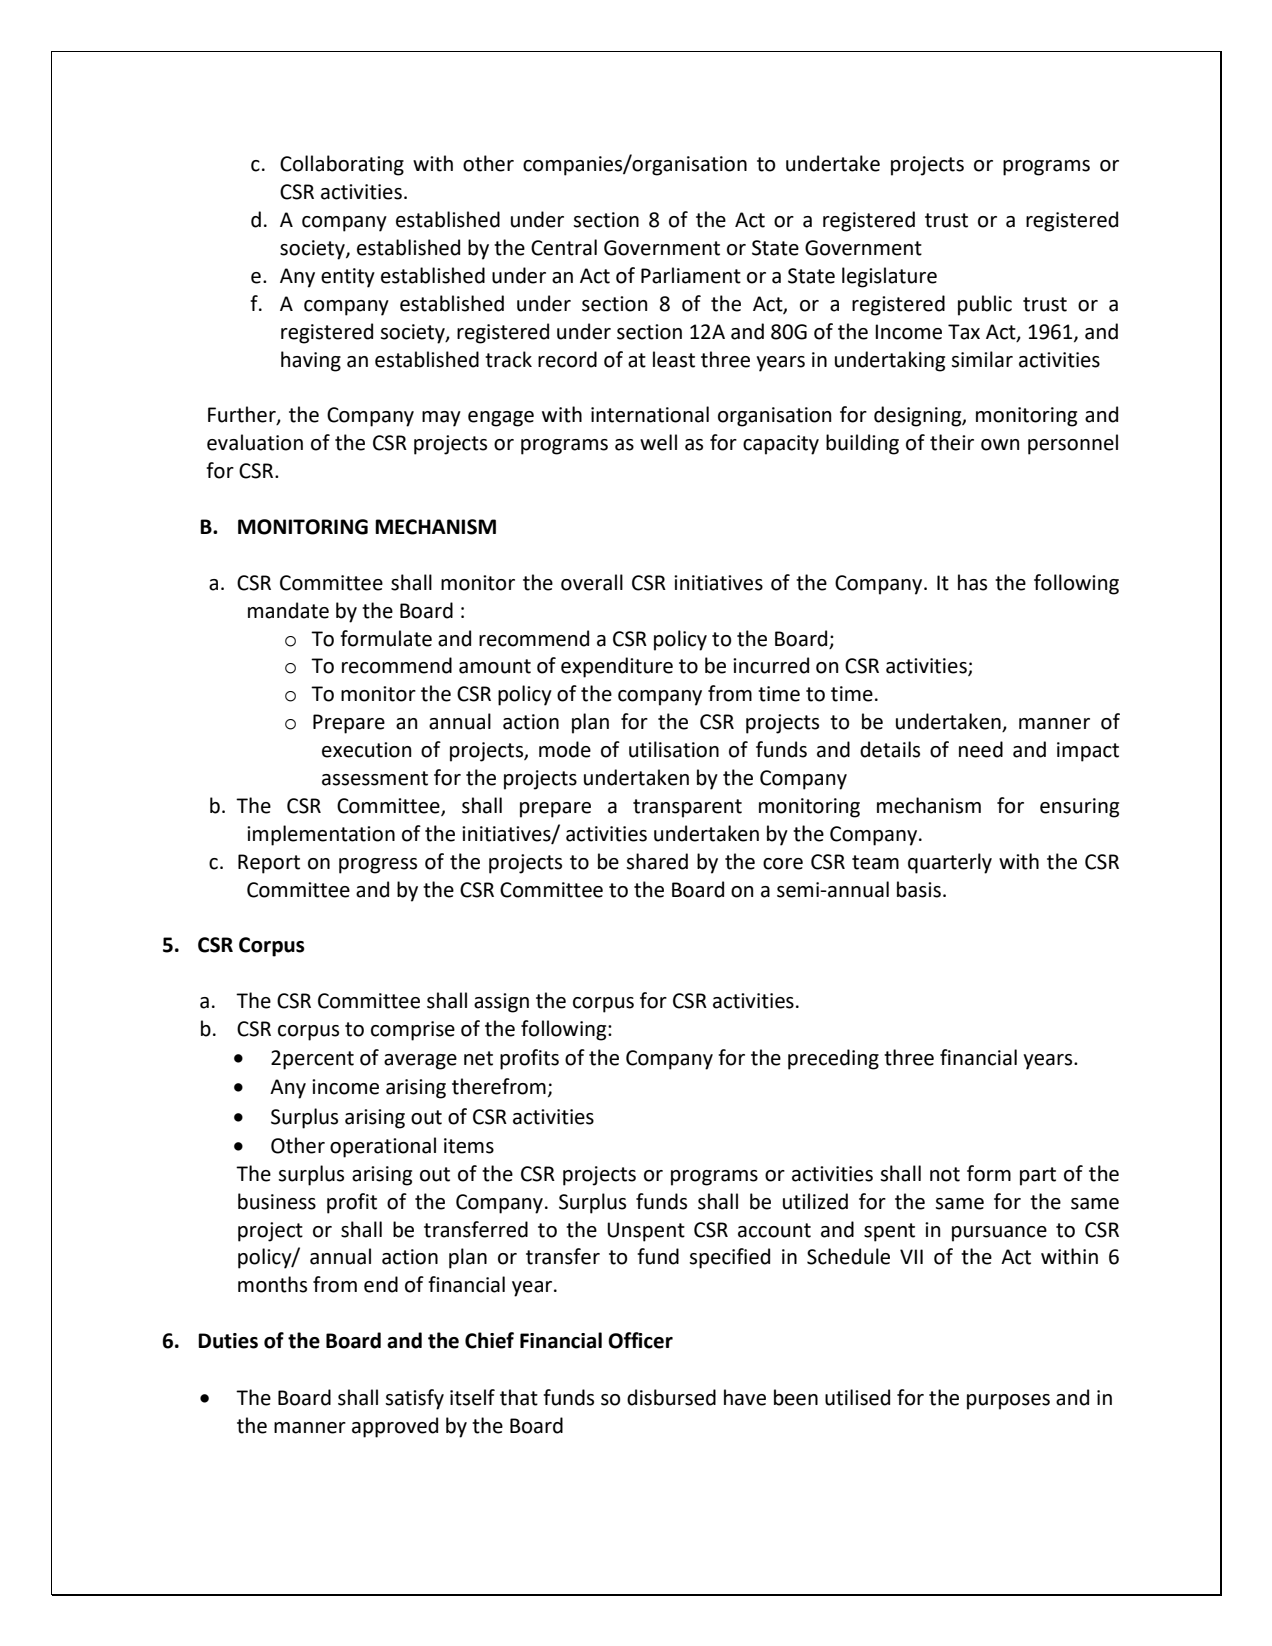 The image size is (1272, 1646). I want to click on Collaborating, so click(342, 165).
